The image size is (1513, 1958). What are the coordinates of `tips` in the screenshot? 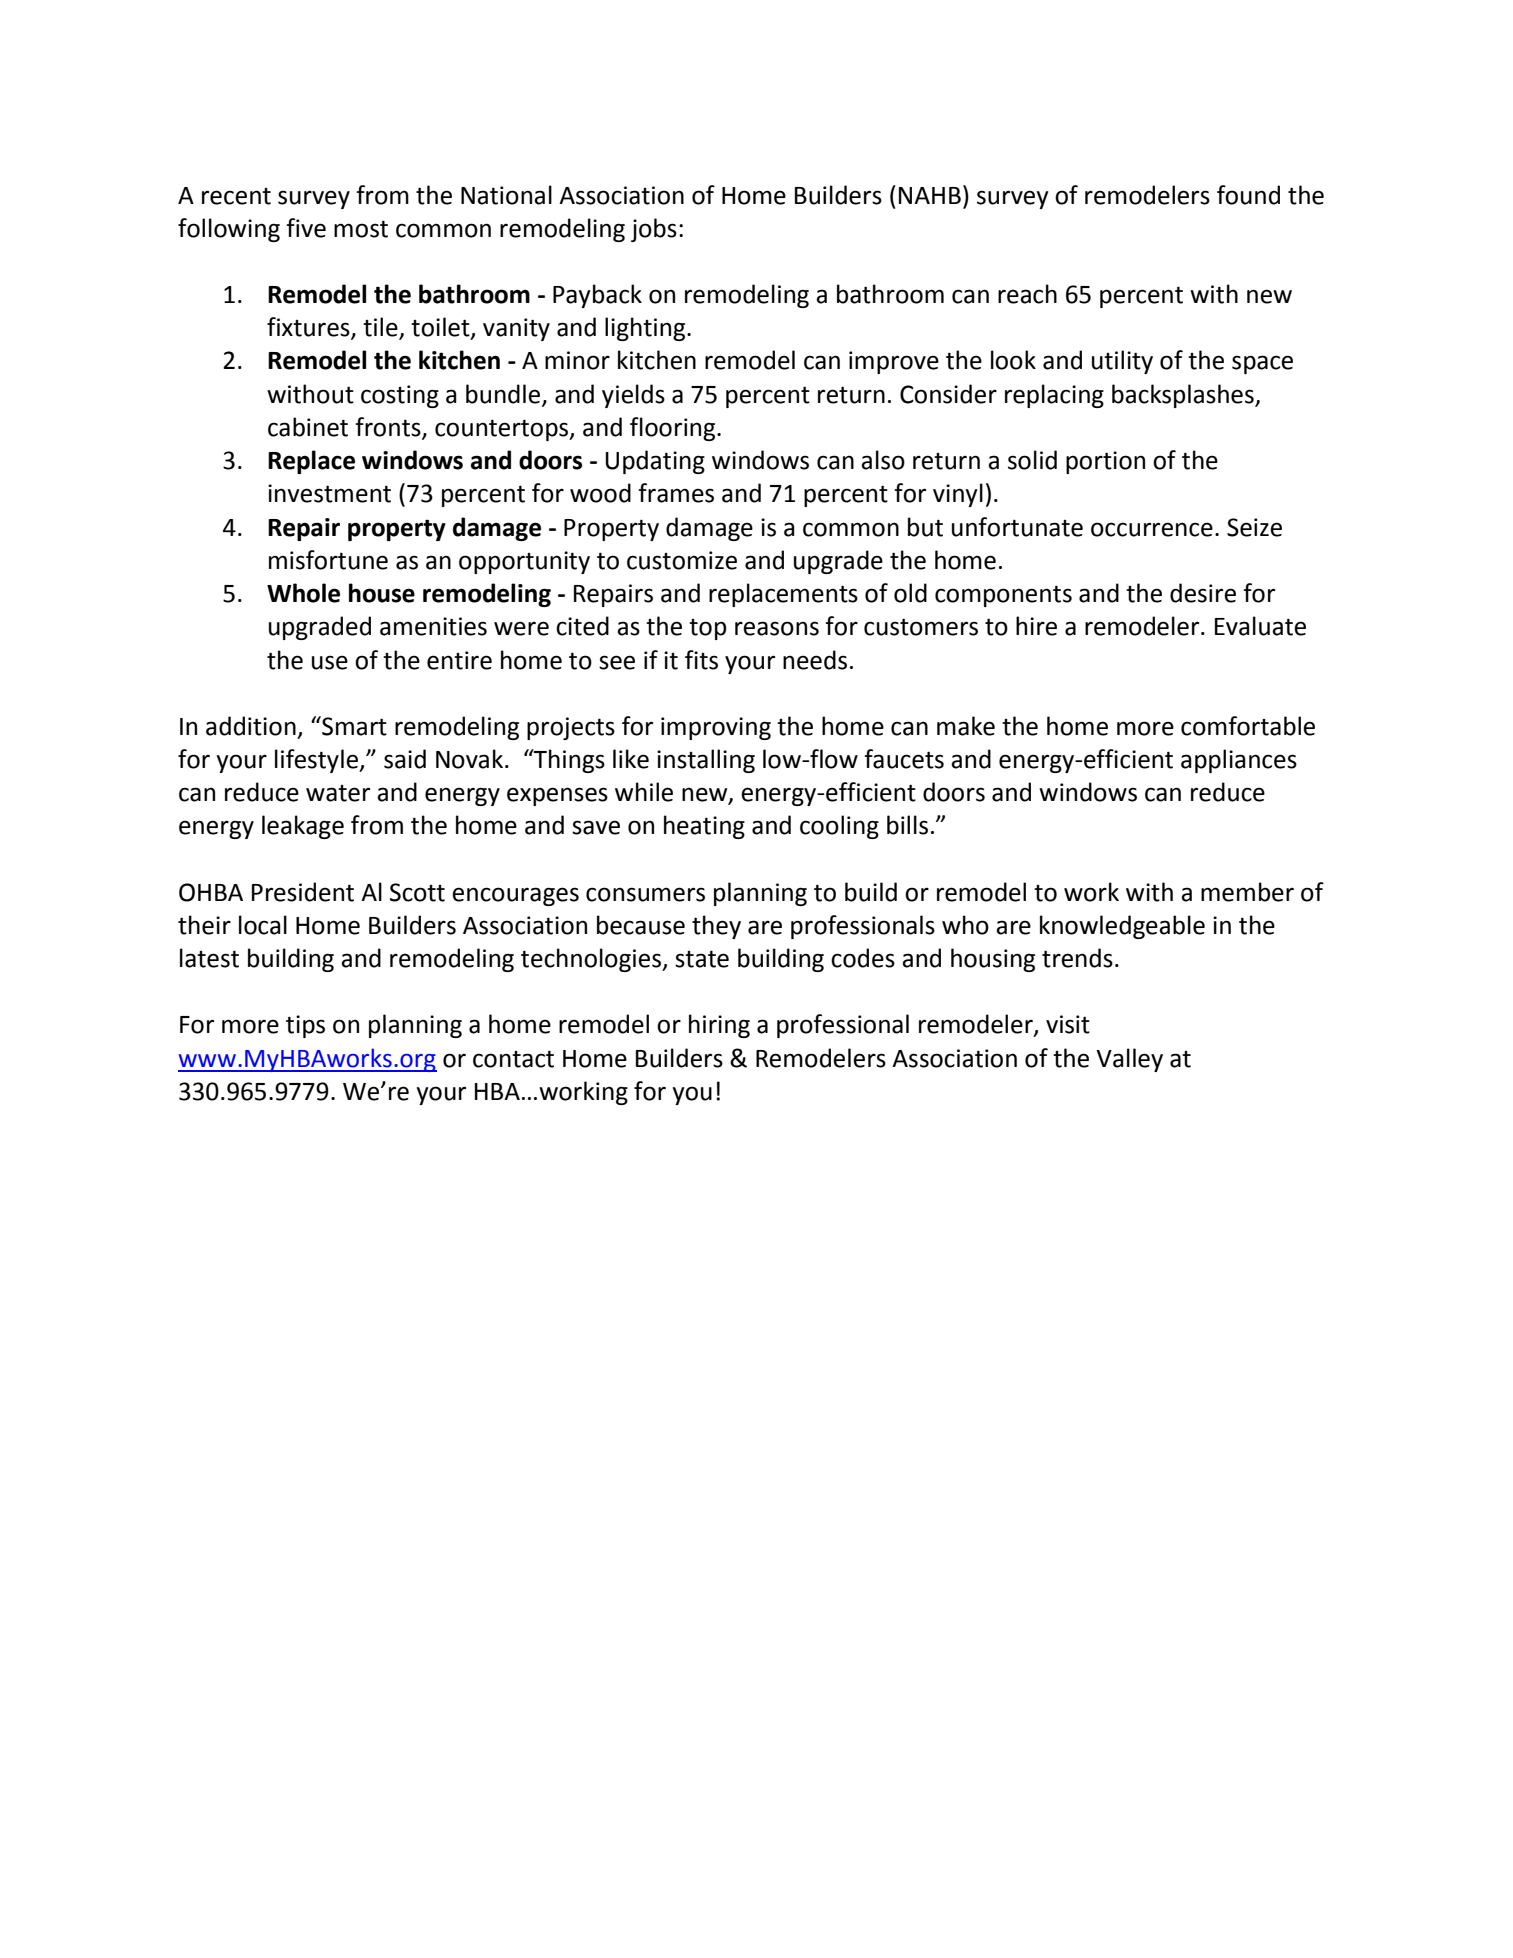 It's located at (305, 1026).
